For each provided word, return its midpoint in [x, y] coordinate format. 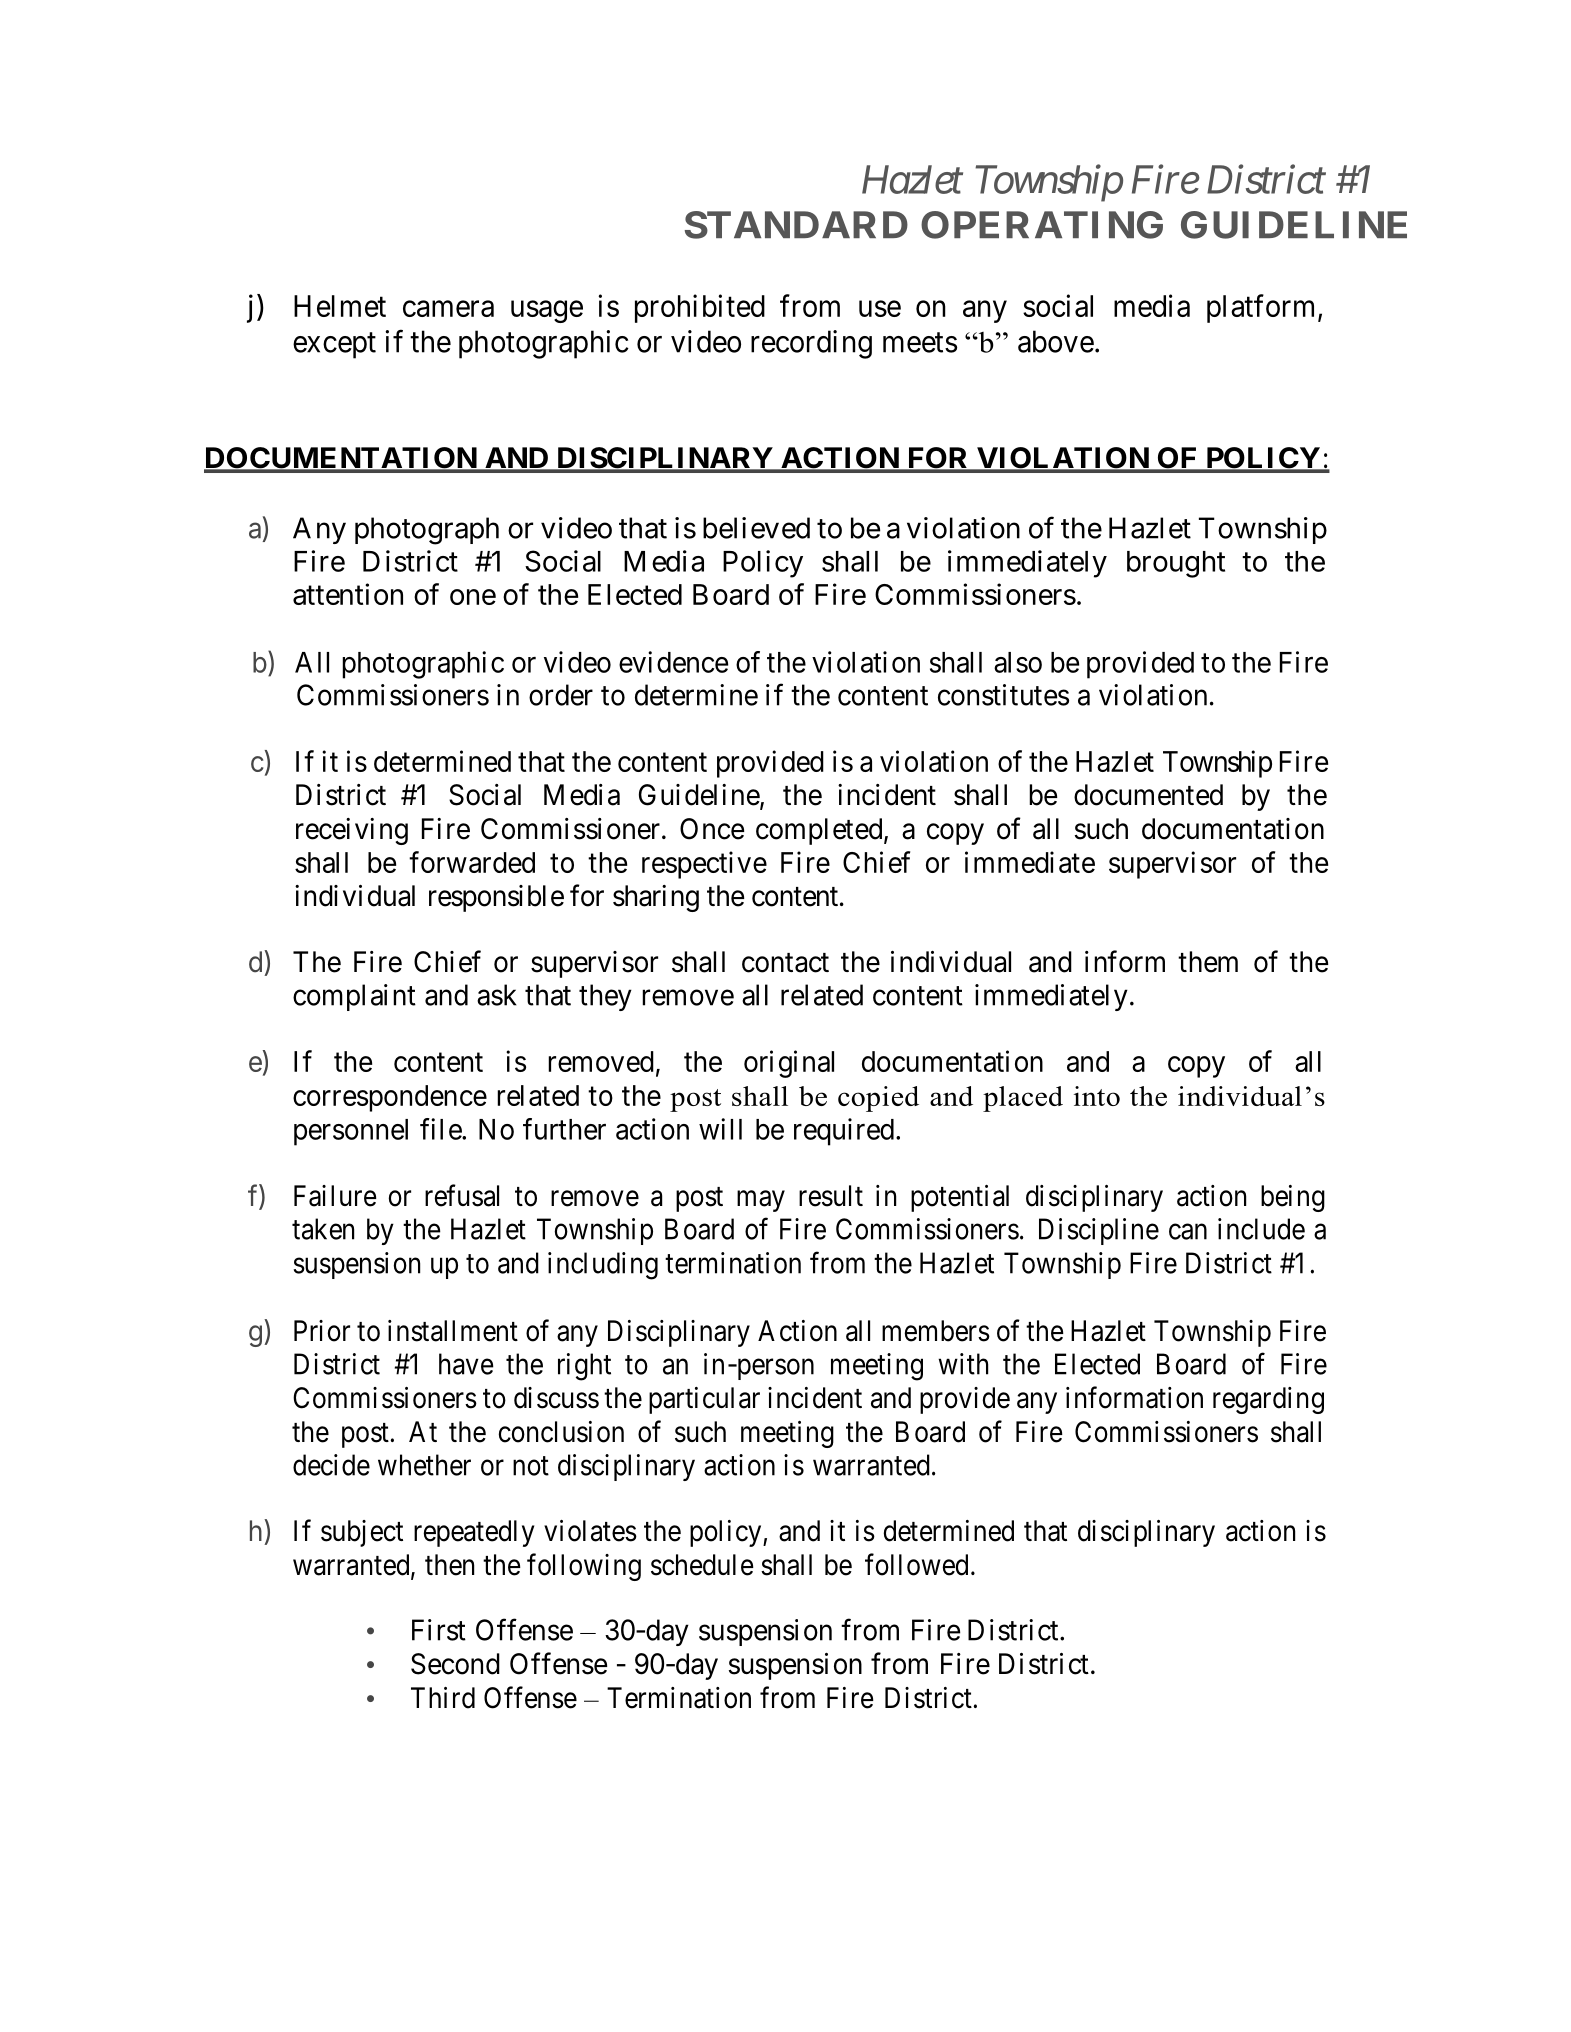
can [1188, 1232]
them [1208, 962]
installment [453, 1331]
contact [785, 963]
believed [756, 528]
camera [448, 309]
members [936, 1331]
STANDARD [796, 225]
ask [496, 995]
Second [455, 1664]
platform [1260, 308]
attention [348, 594]
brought [1176, 564]
